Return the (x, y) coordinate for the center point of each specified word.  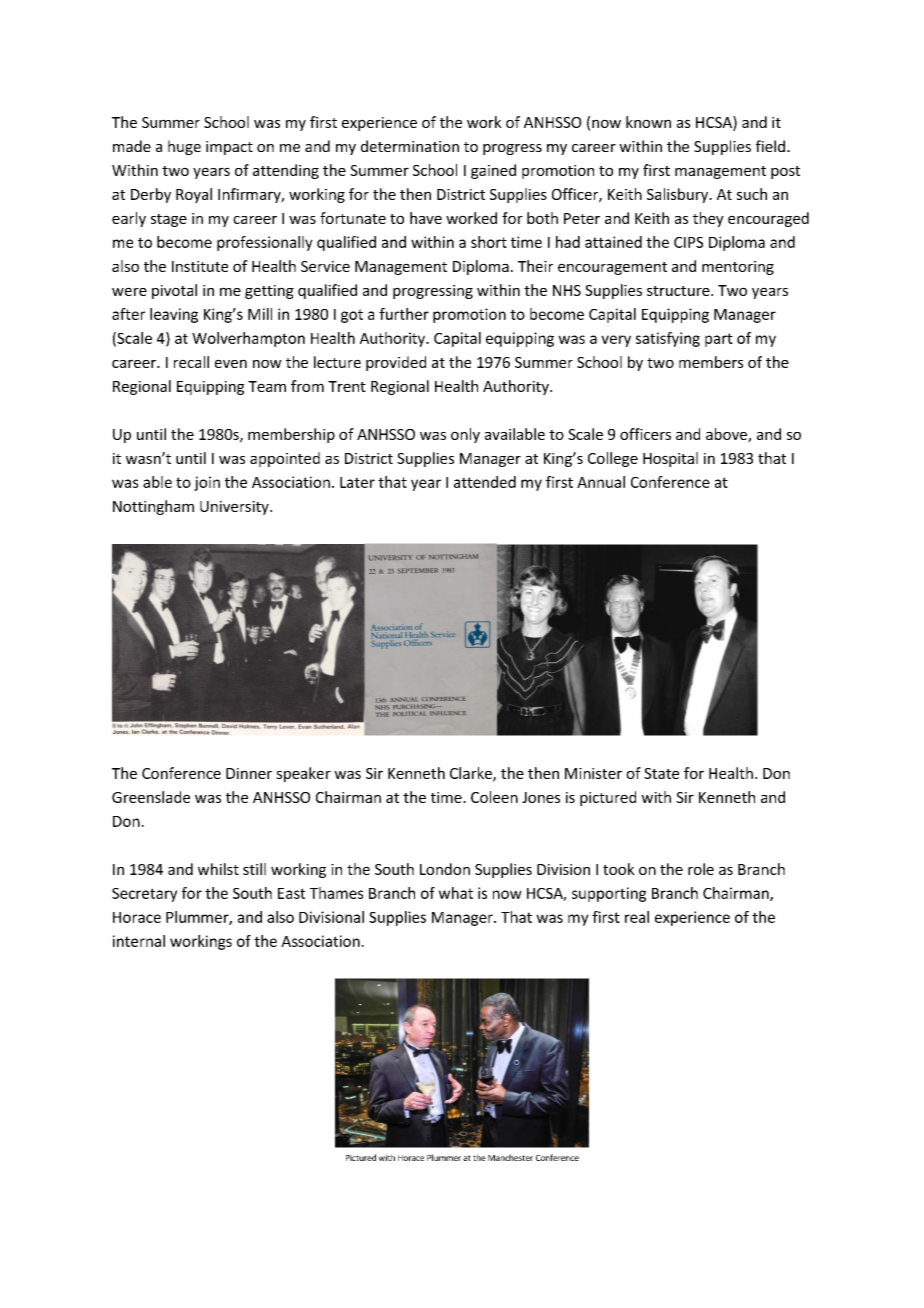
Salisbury (679, 195)
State (661, 773)
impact (229, 148)
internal (139, 941)
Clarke (472, 774)
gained (493, 171)
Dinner (249, 773)
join (207, 483)
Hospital (670, 459)
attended (485, 482)
